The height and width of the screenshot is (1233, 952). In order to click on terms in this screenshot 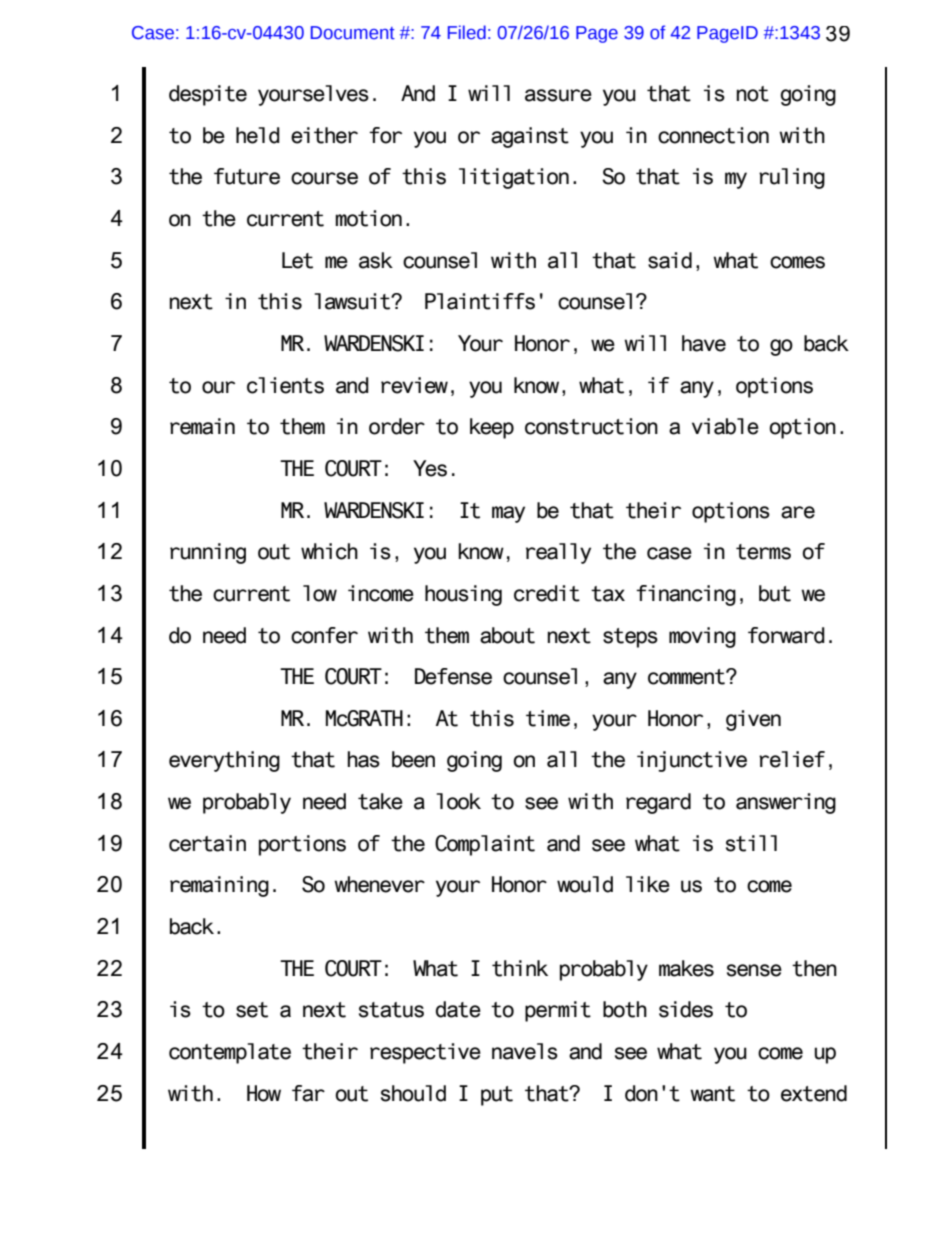, I will do `click(763, 552)`.
